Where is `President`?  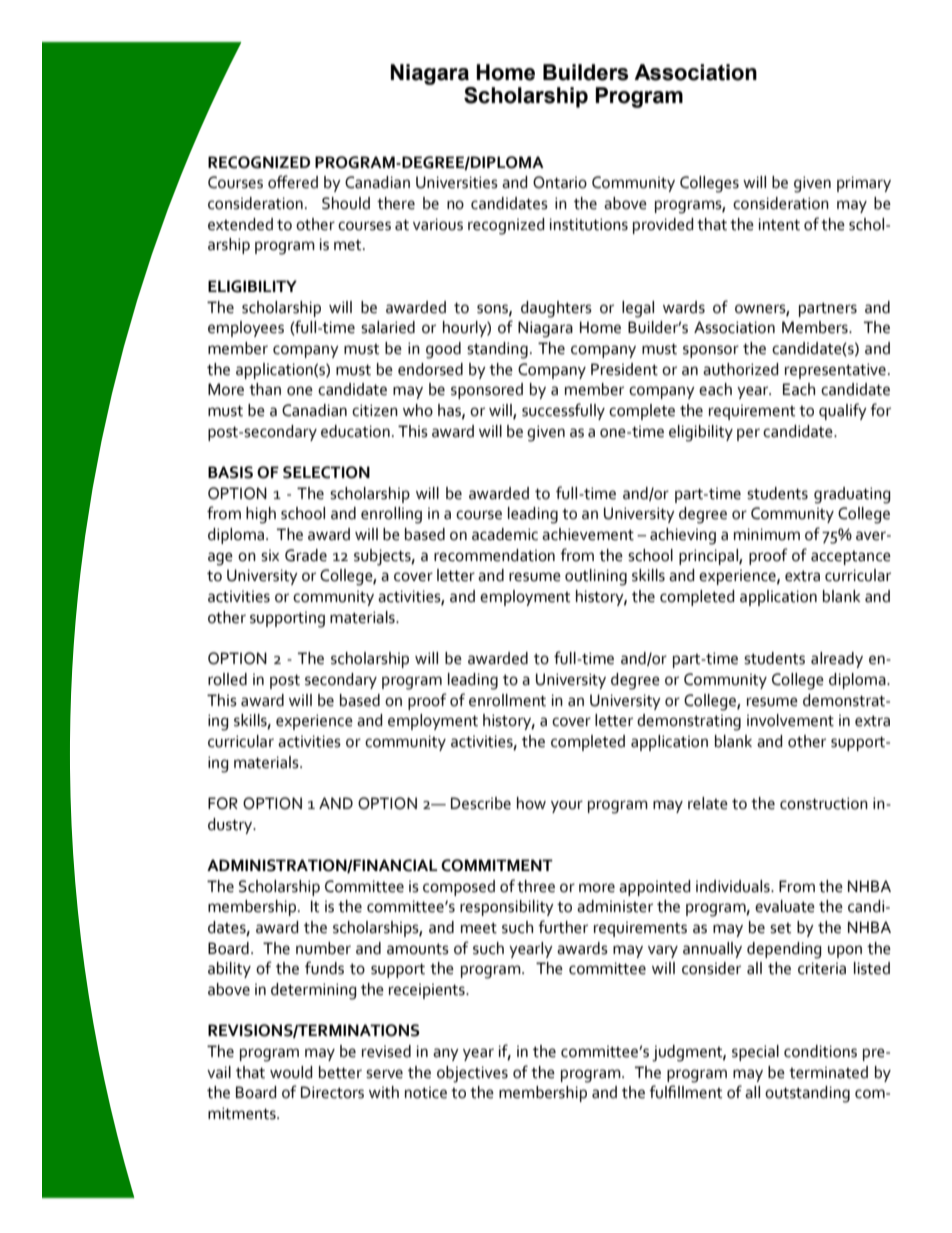
President is located at coordinates (624, 369).
